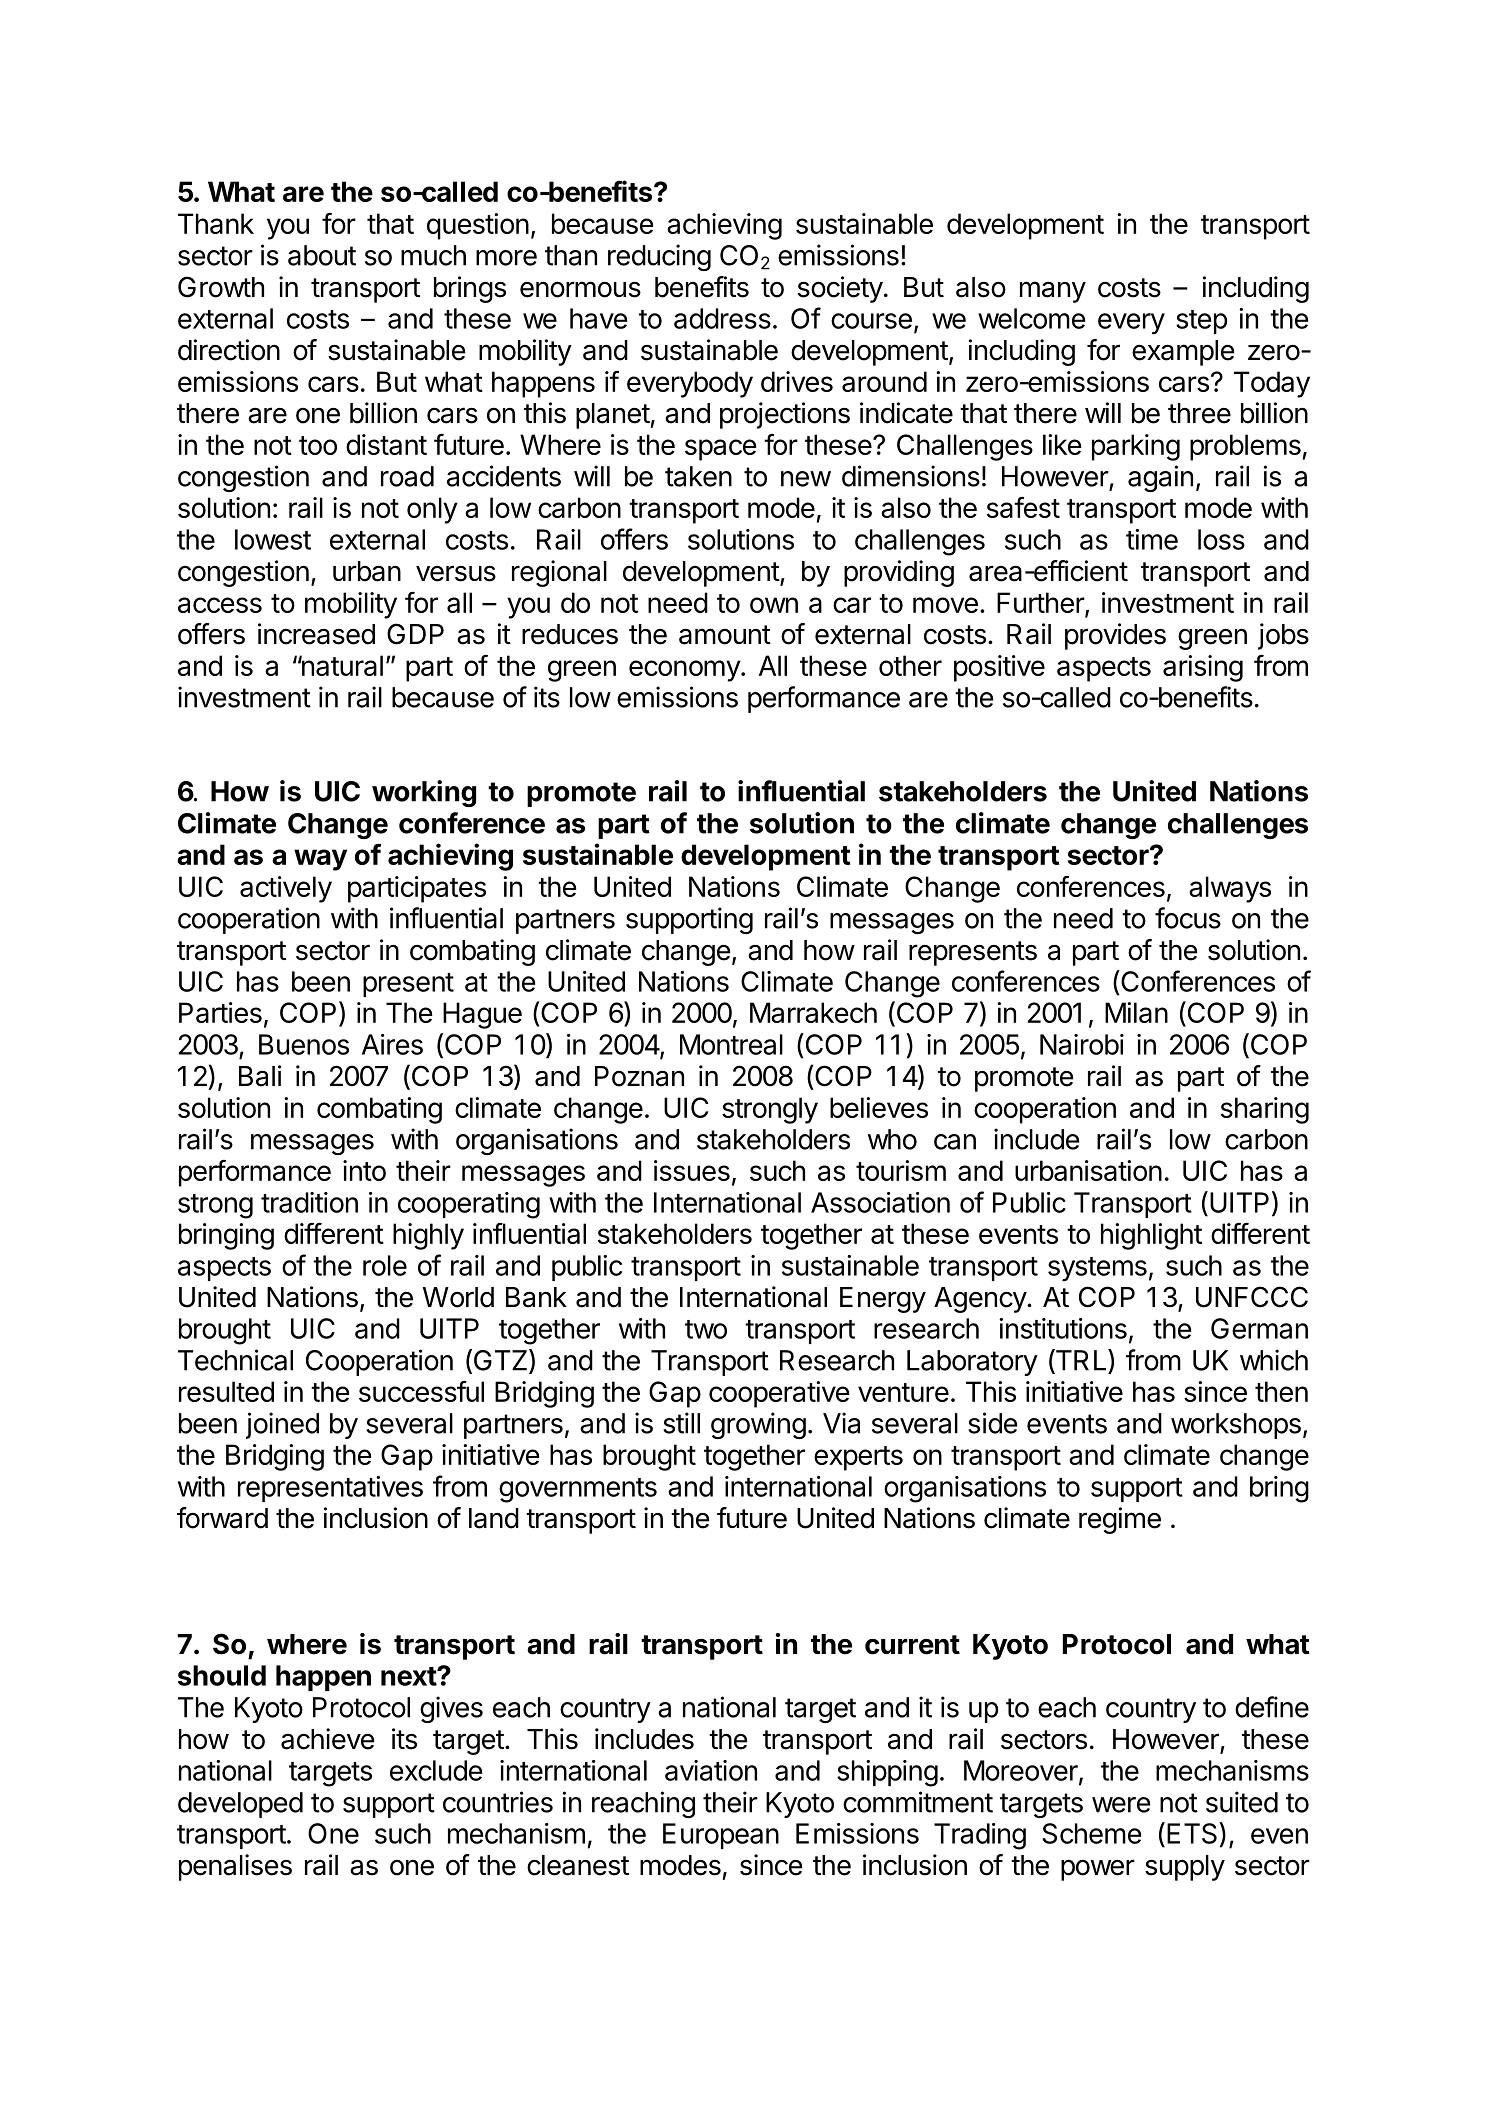  Describe the element at coordinates (722, 318) in the document. I see `address` at that location.
